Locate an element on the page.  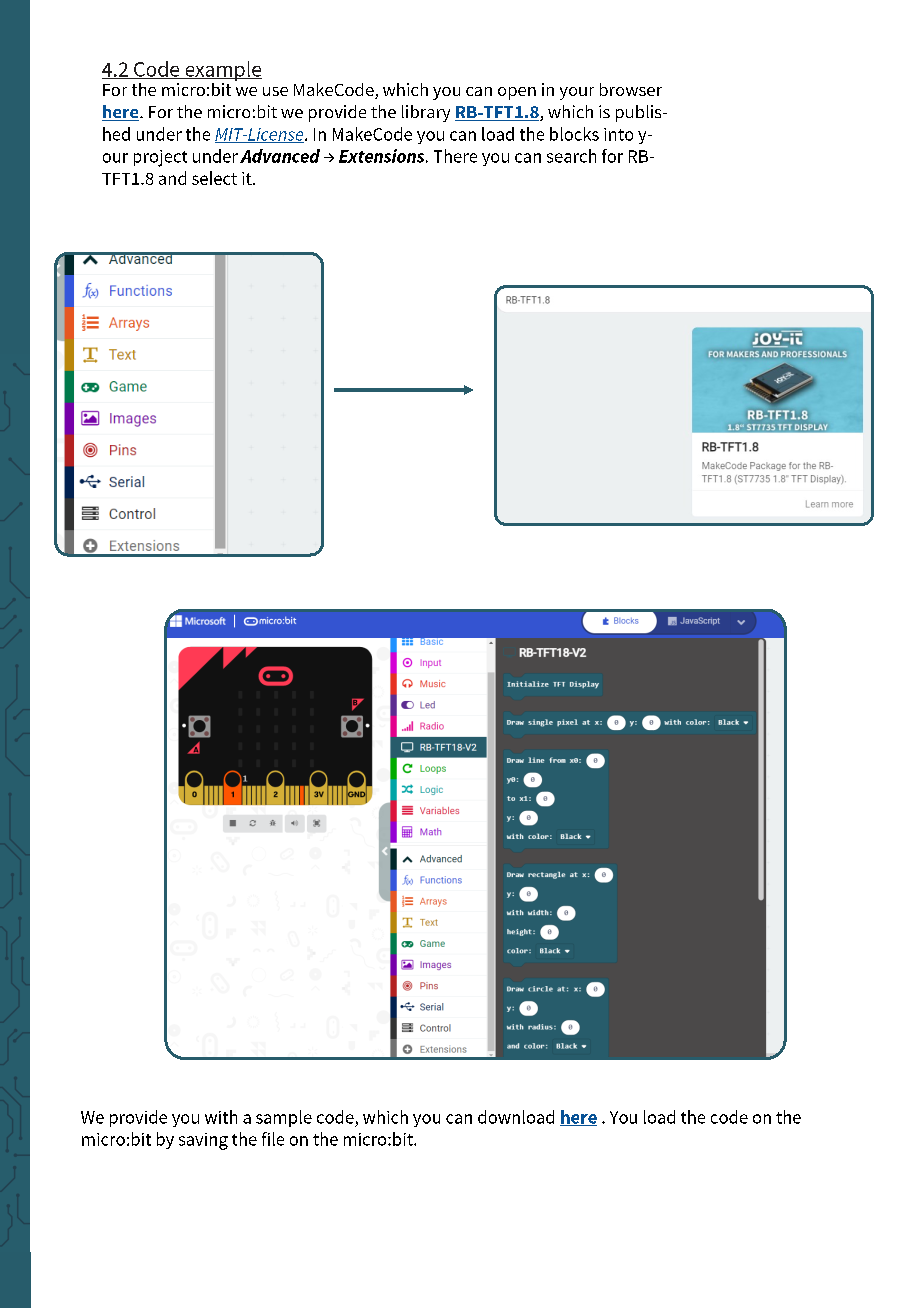
library is located at coordinates (426, 113).
